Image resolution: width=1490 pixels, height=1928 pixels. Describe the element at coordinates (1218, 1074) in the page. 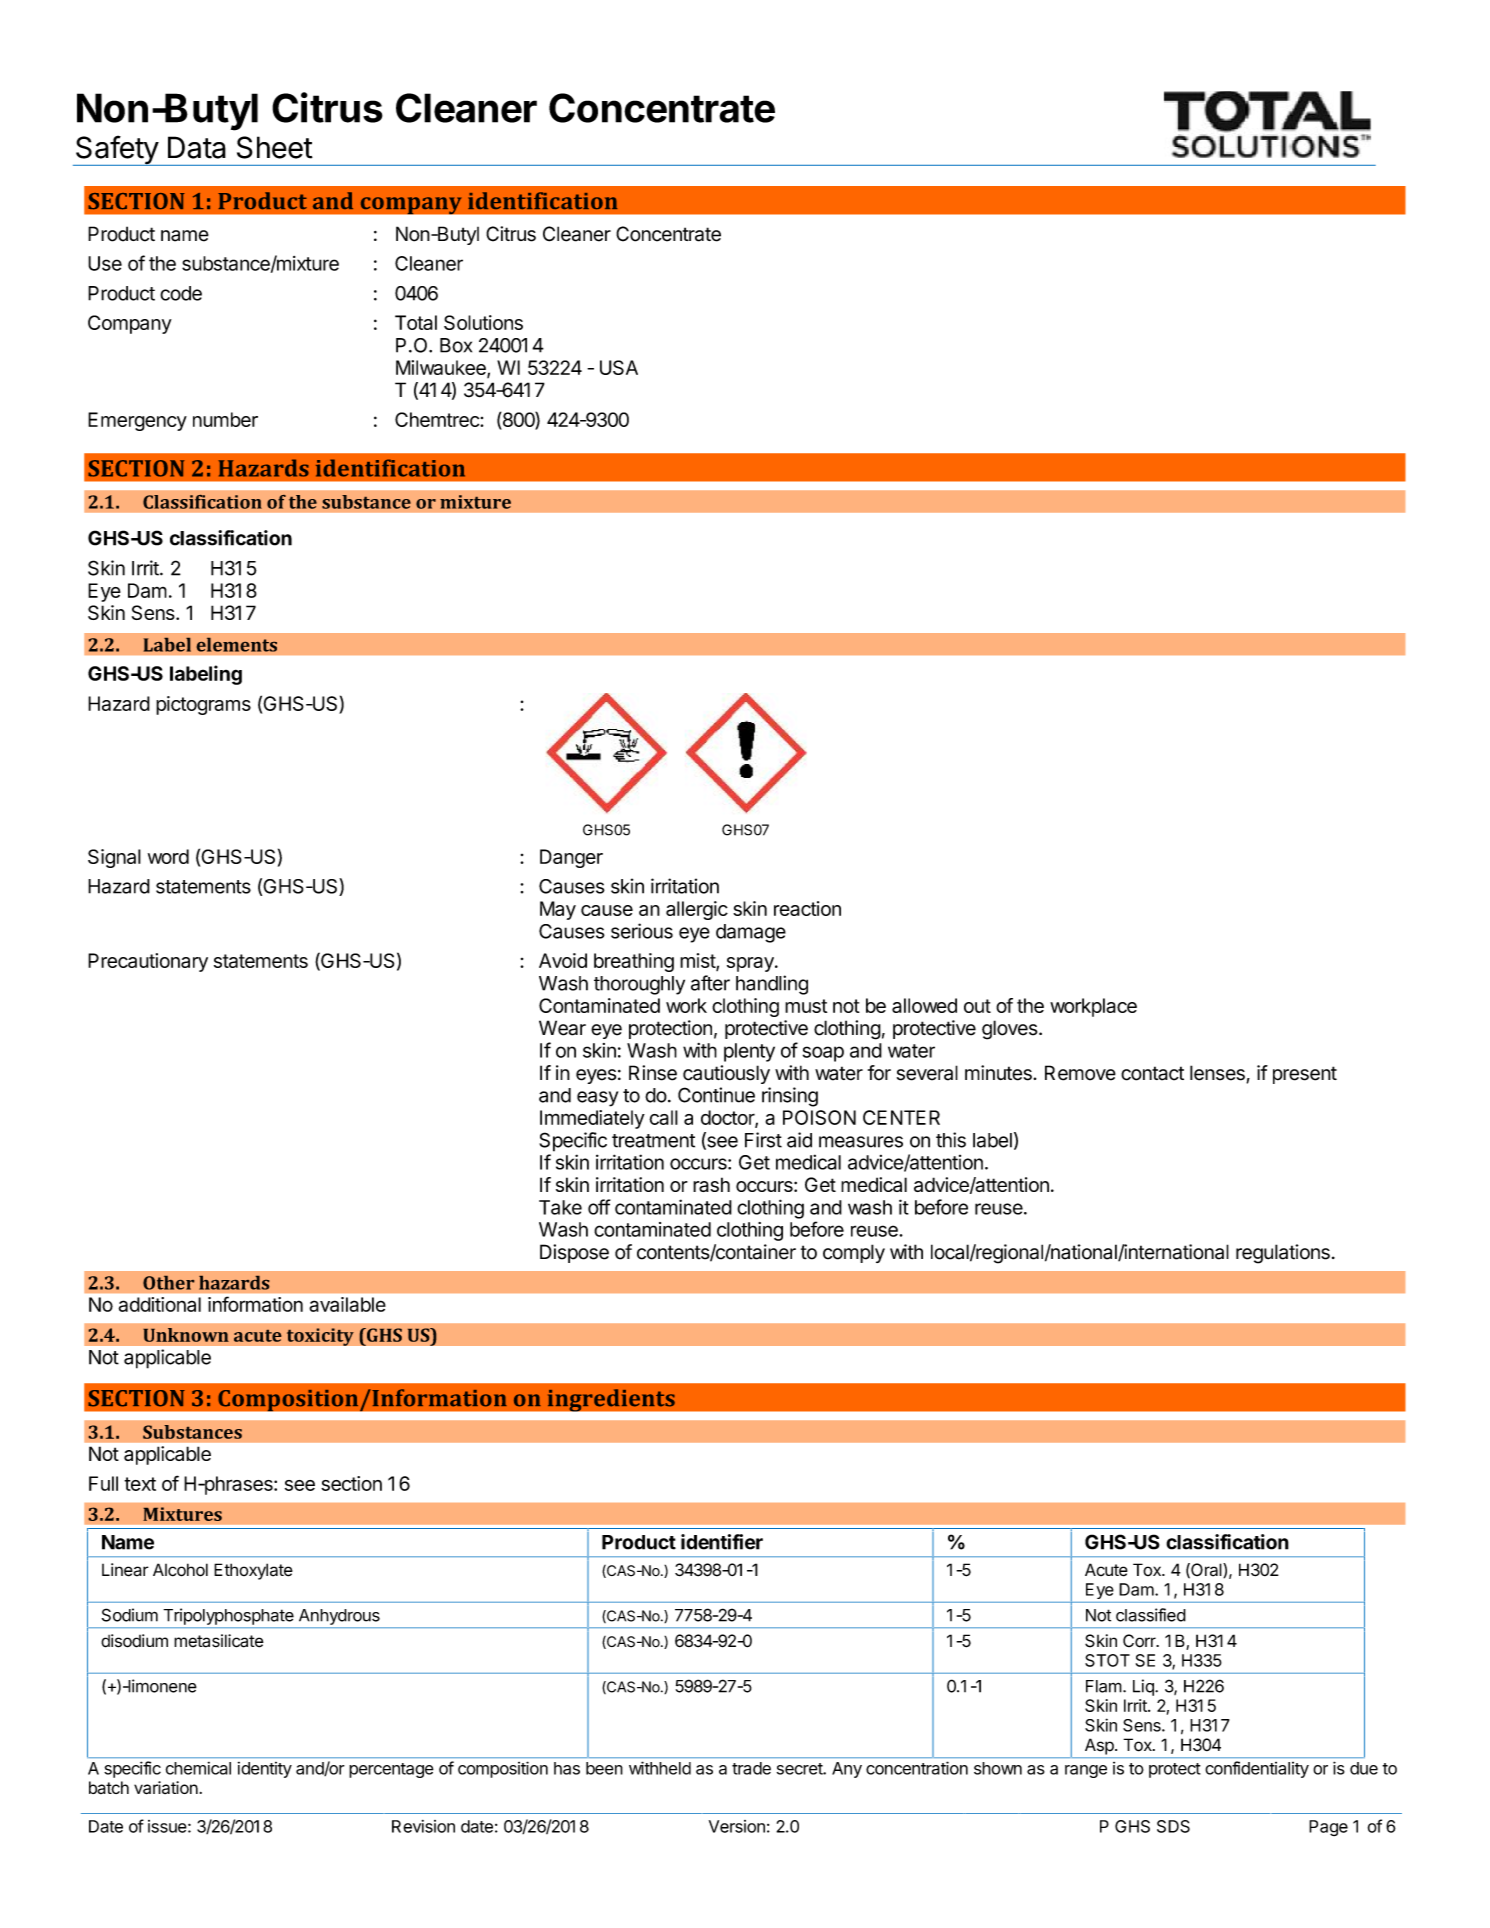

I see `lenses` at that location.
